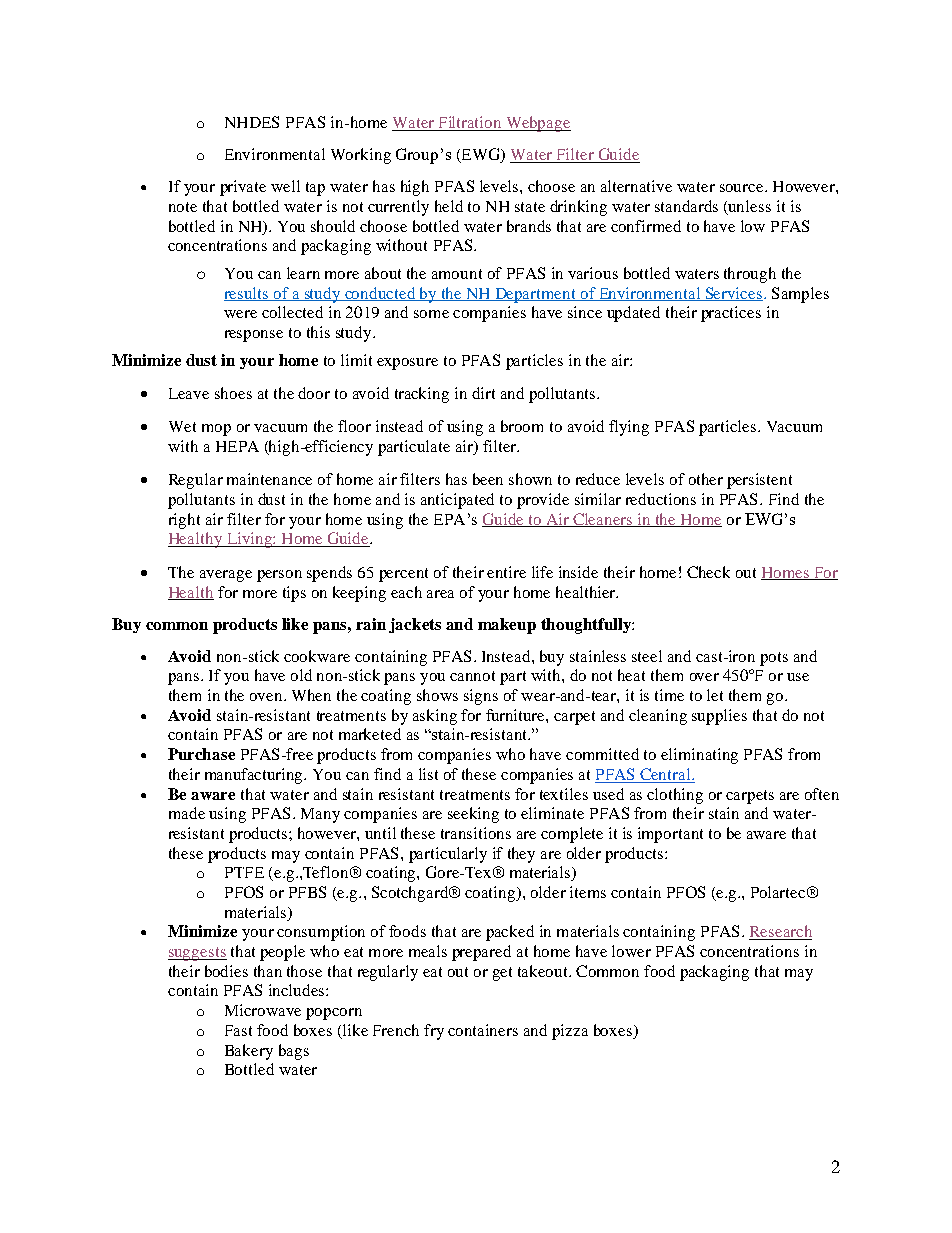 The image size is (952, 1233). Describe the element at coordinates (473, 815) in the screenshot. I see `seeking` at that location.
